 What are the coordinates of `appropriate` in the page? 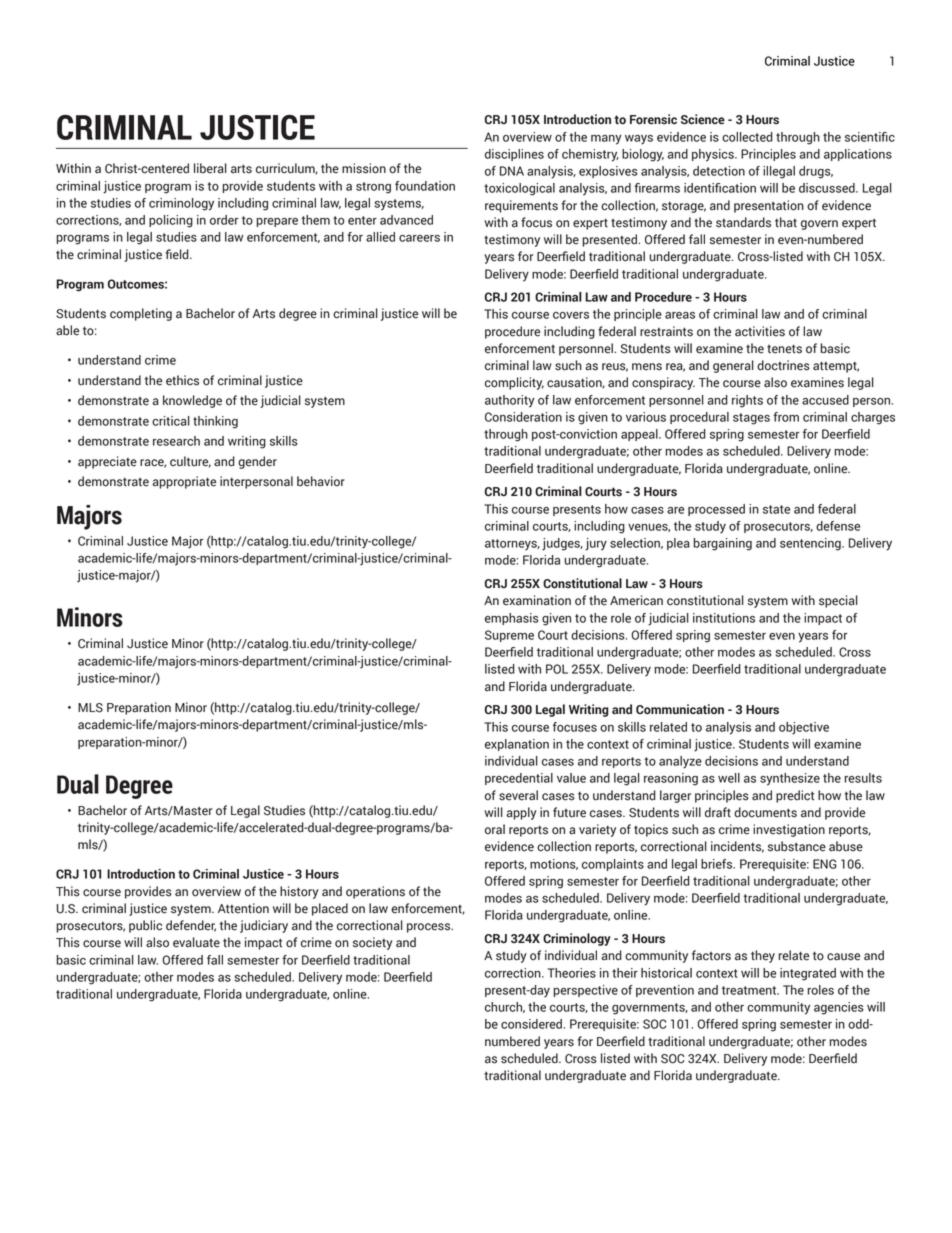 It's located at (184, 482).
